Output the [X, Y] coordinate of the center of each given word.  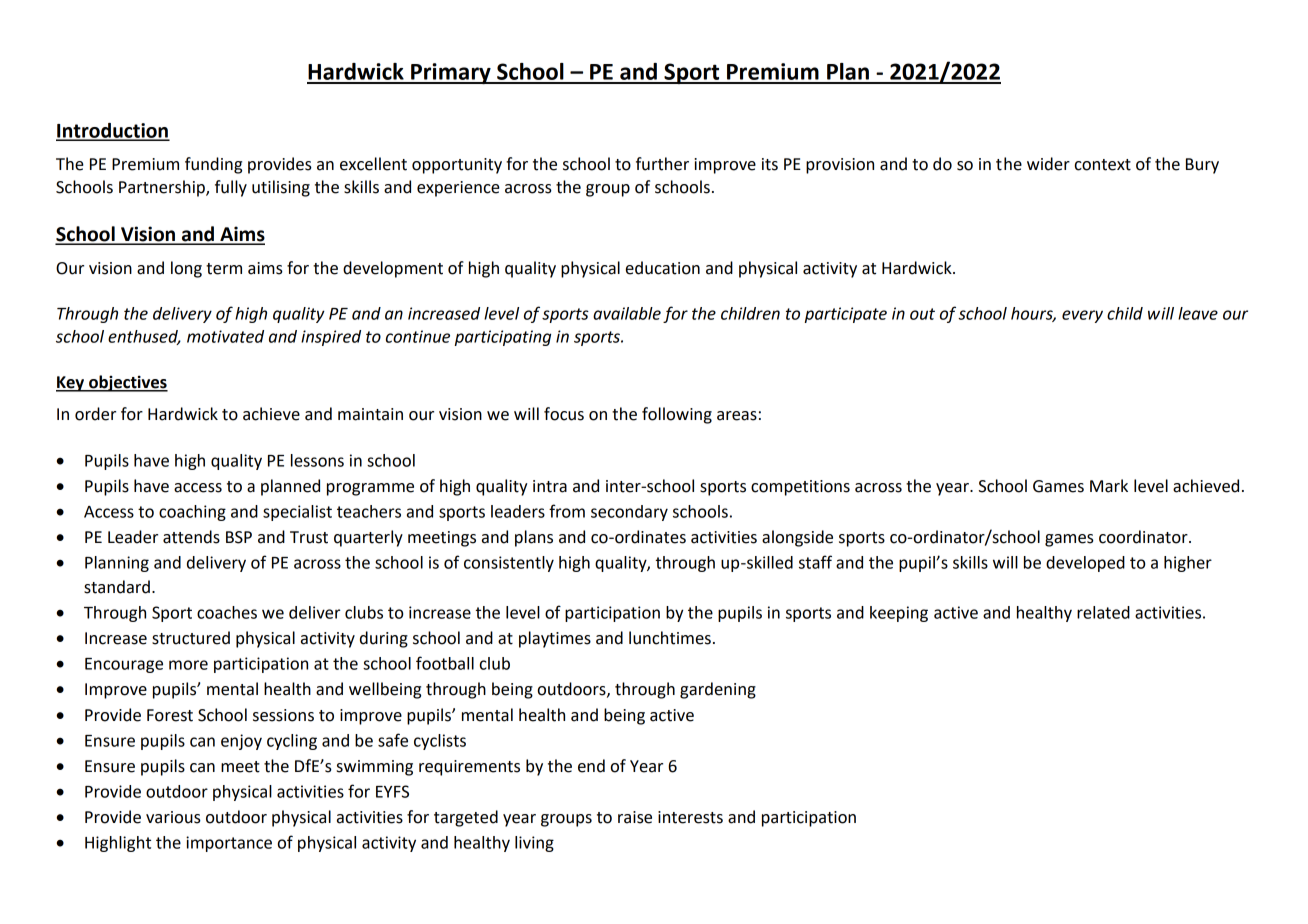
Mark [1109, 486]
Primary [451, 73]
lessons [317, 460]
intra [550, 486]
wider [1048, 164]
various [173, 817]
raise [635, 817]
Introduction [113, 131]
